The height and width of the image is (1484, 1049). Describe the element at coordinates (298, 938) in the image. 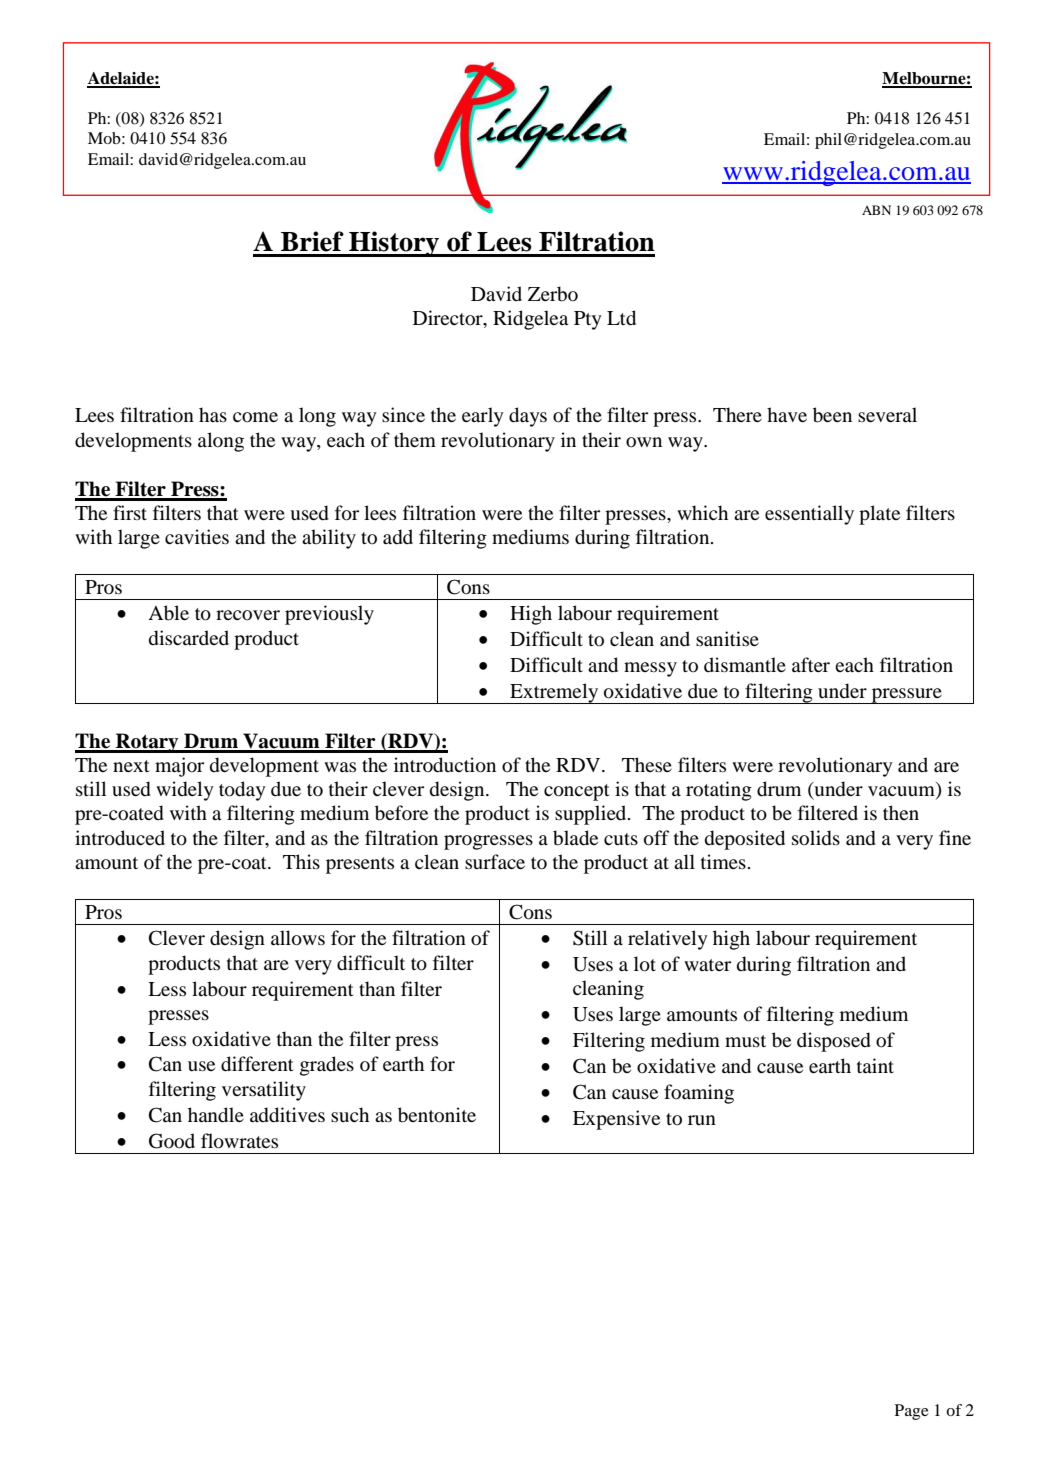

I see `allows` at that location.
